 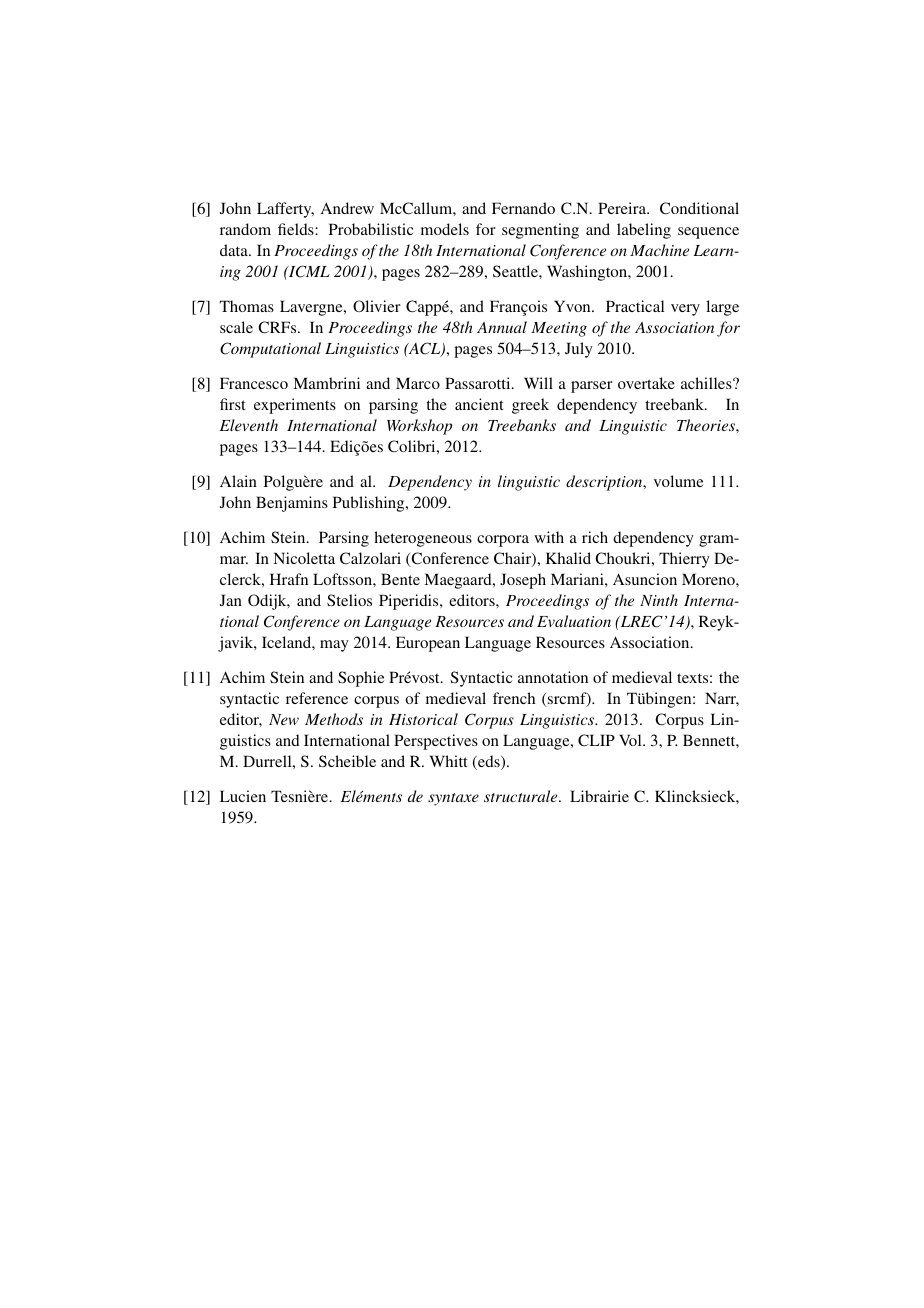 I want to click on Joseph, so click(x=523, y=581).
